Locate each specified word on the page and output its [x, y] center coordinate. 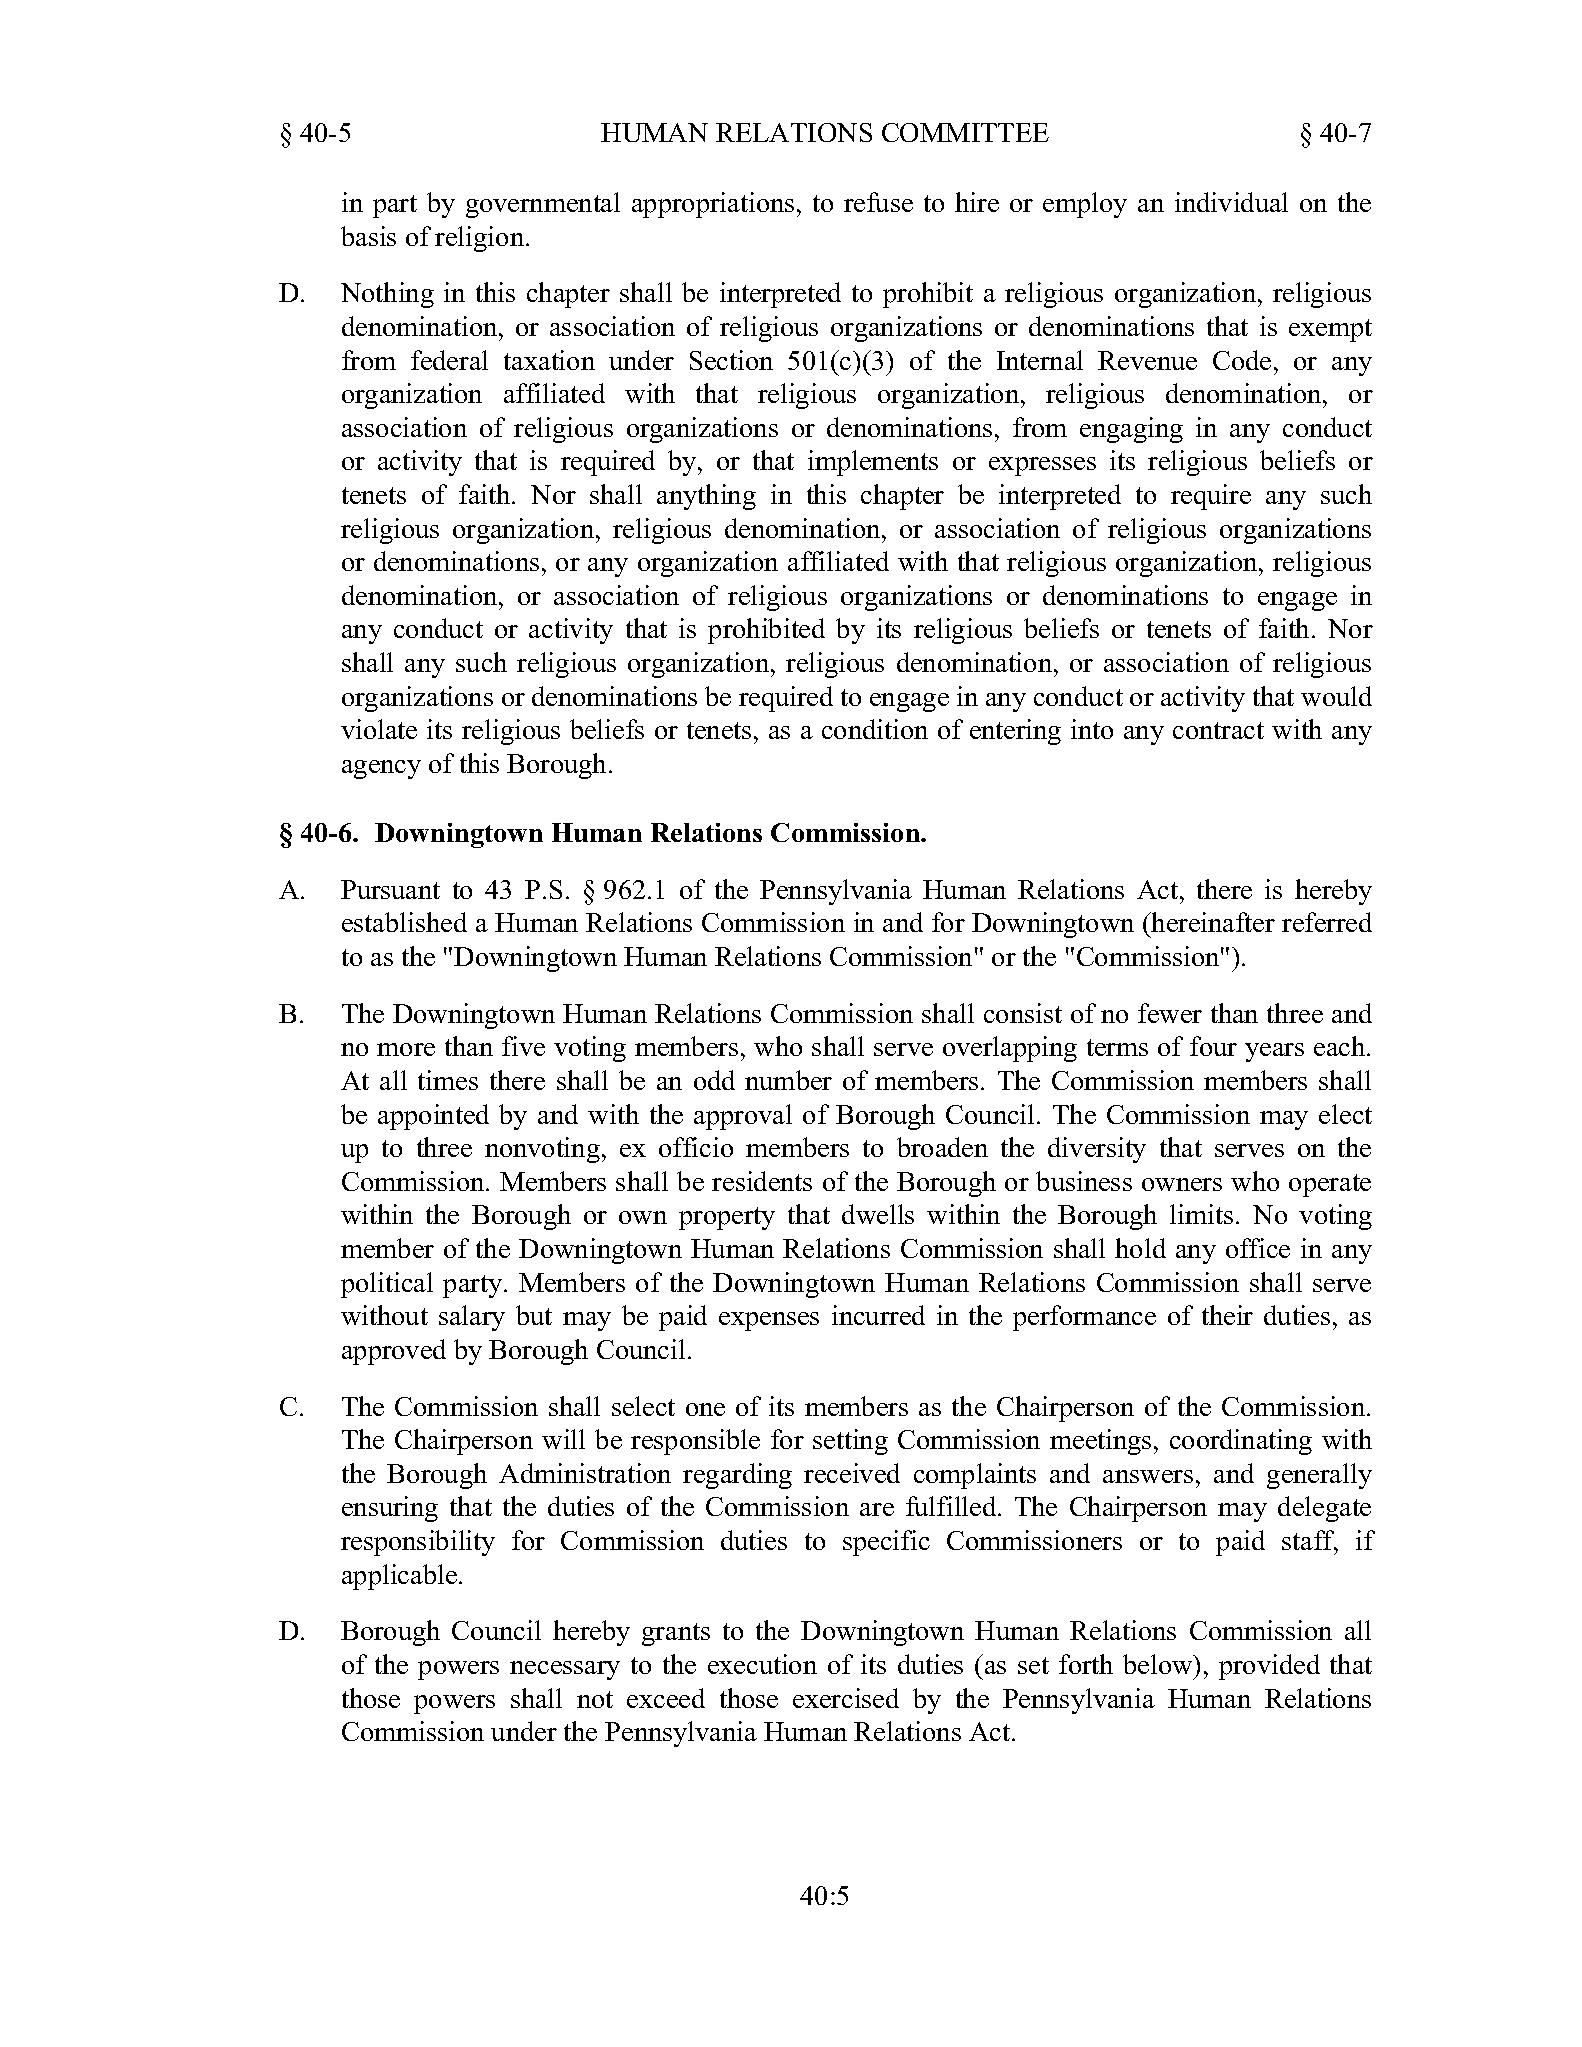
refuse [878, 202]
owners [1182, 1184]
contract [1218, 730]
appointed [433, 1117]
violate [379, 729]
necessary [565, 1670]
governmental [543, 205]
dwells [878, 1214]
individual [1231, 202]
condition [875, 729]
